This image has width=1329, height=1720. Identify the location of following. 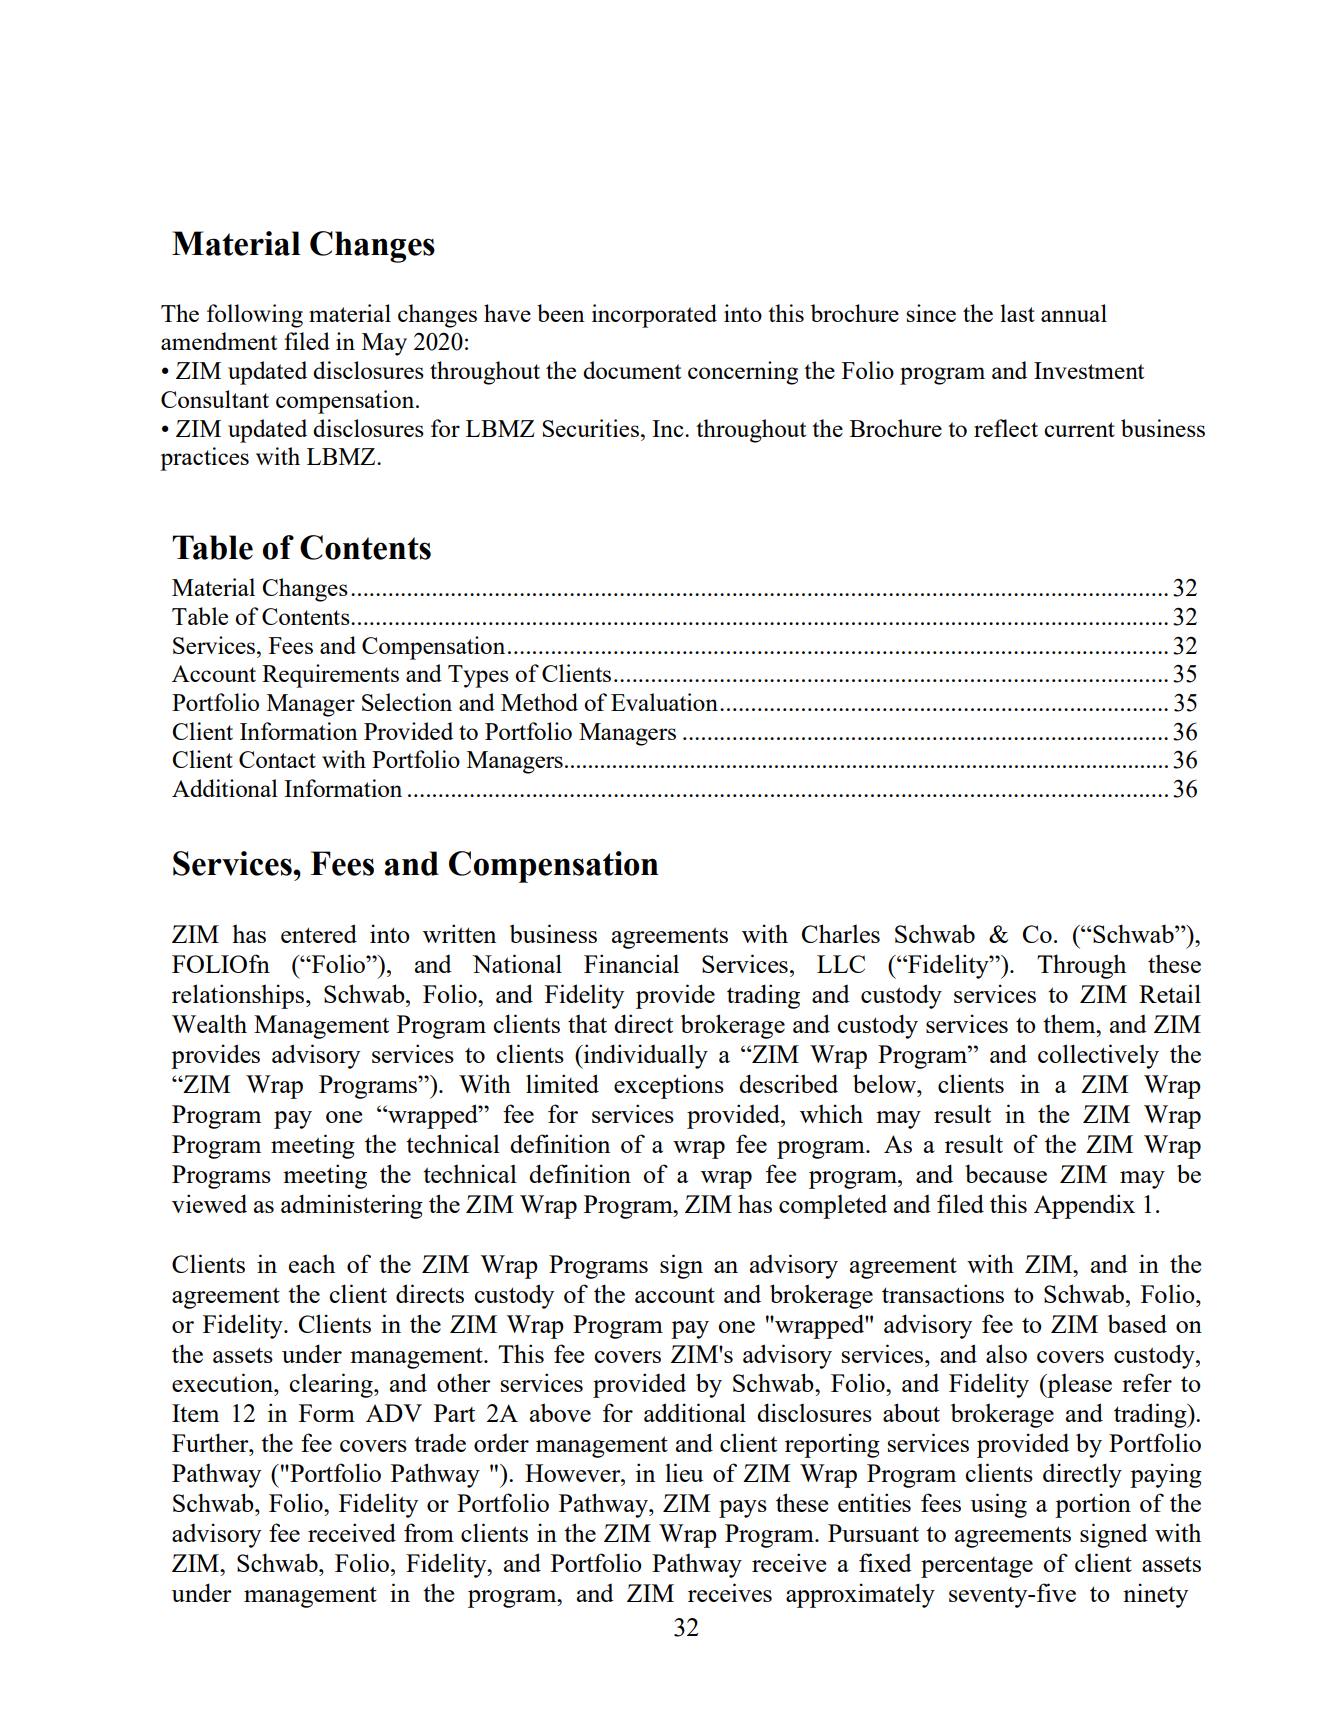
(255, 316).
